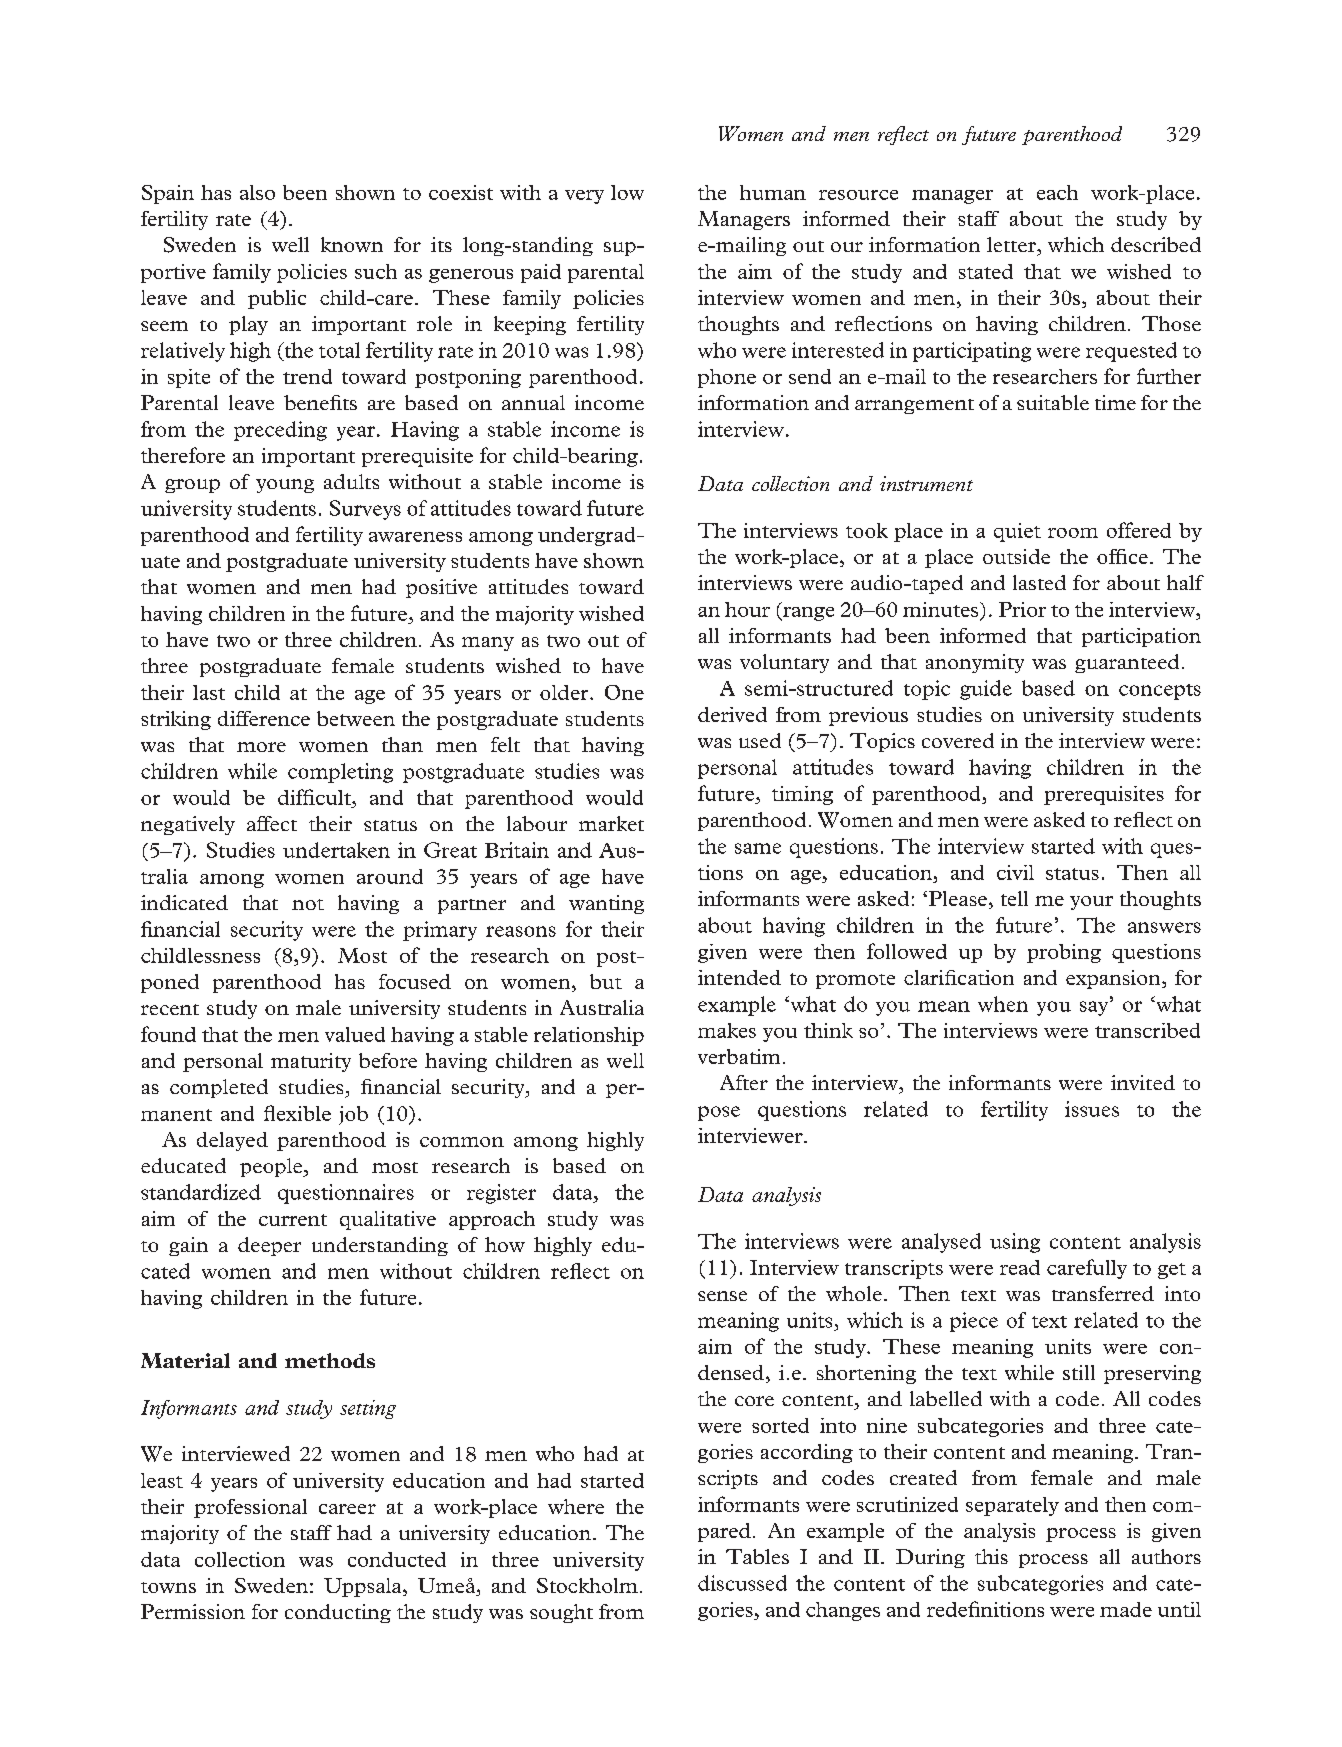 The image size is (1342, 1747). What do you see at coordinates (338, 1613) in the image?
I see `conducting` at bounding box center [338, 1613].
